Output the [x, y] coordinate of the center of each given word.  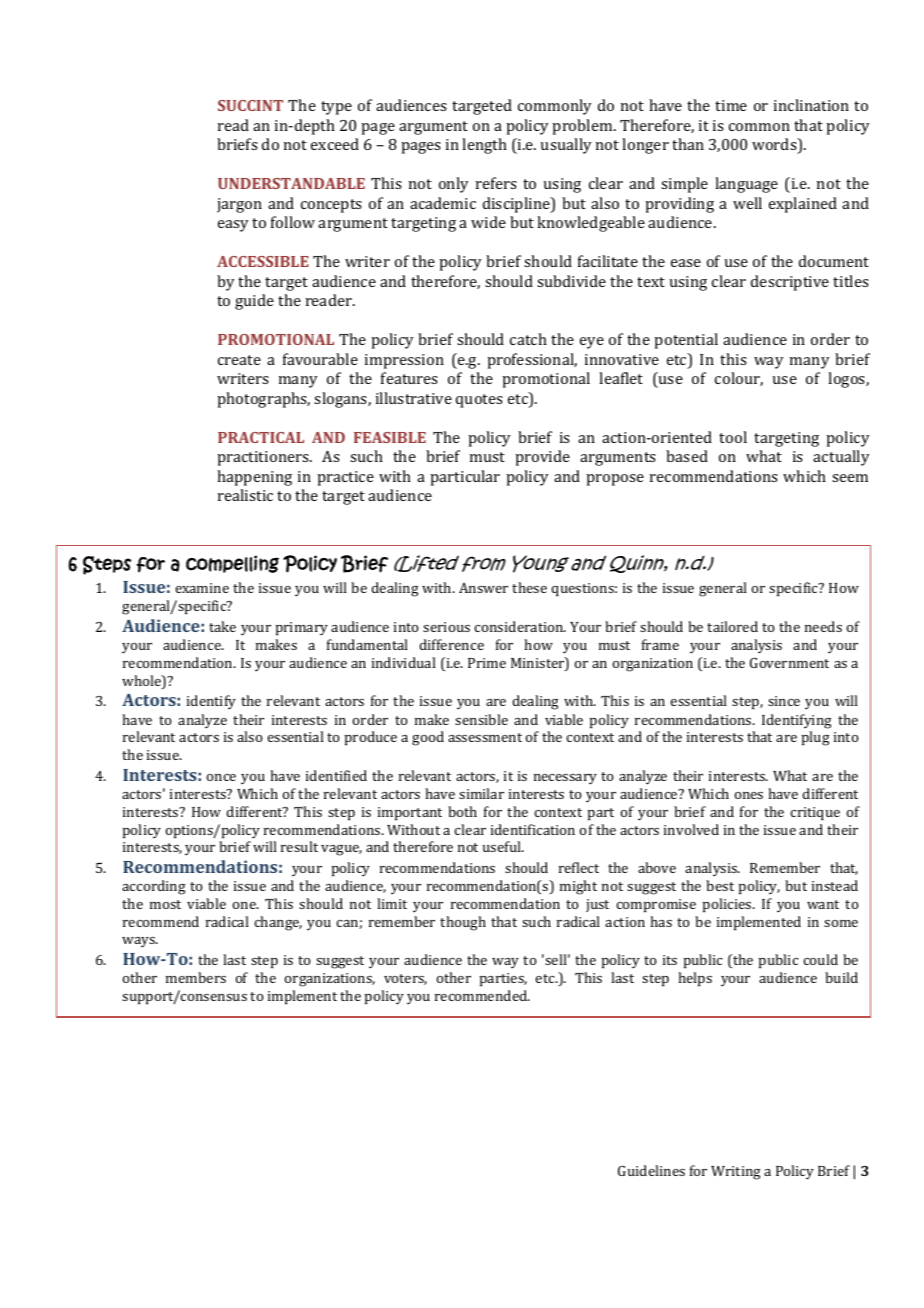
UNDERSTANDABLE [291, 183]
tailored [732, 626]
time [731, 105]
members [196, 977]
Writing [736, 1173]
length [484, 146]
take [222, 626]
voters [405, 979]
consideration [520, 626]
